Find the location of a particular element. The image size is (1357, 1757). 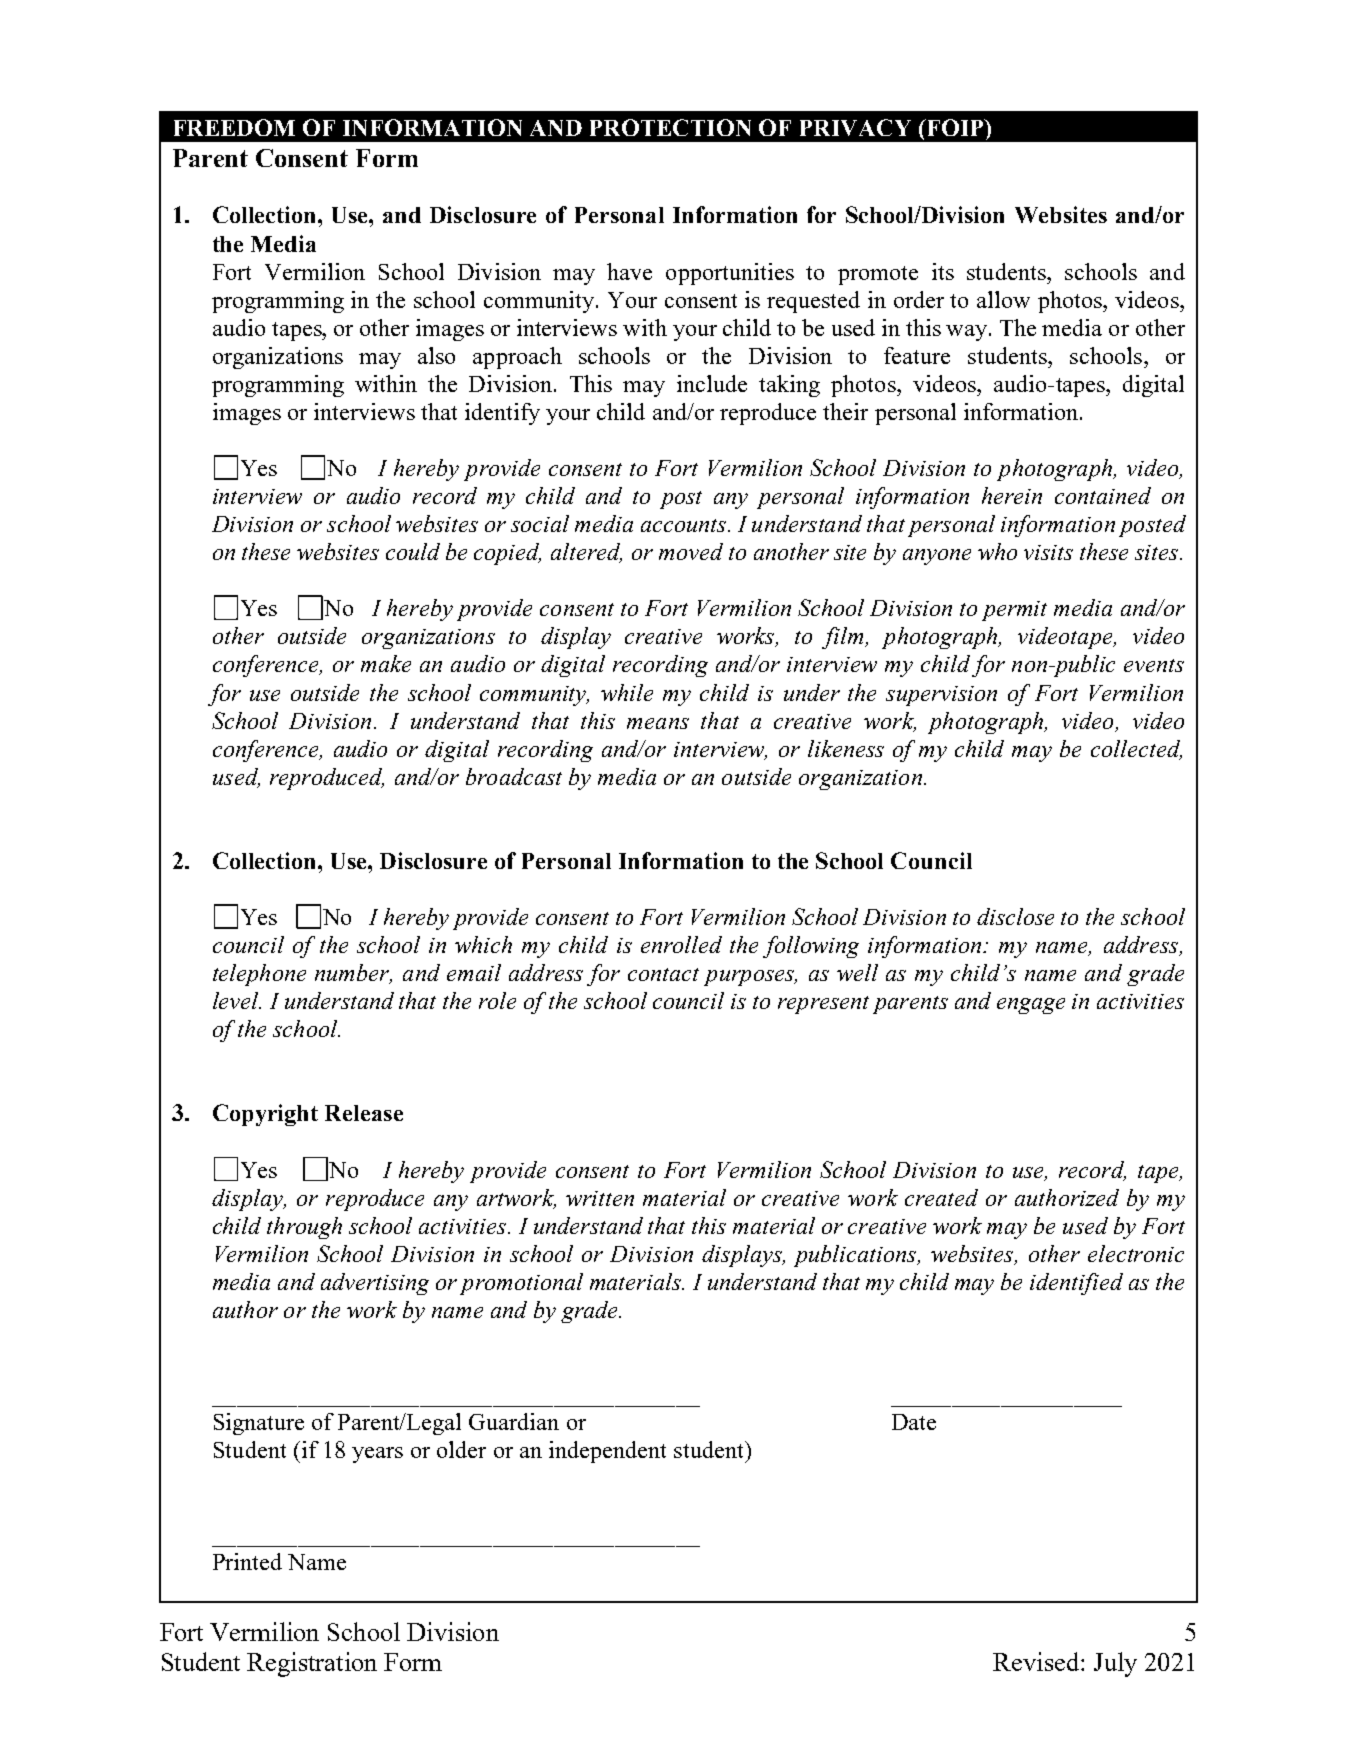

FREEDOM is located at coordinates (234, 127).
